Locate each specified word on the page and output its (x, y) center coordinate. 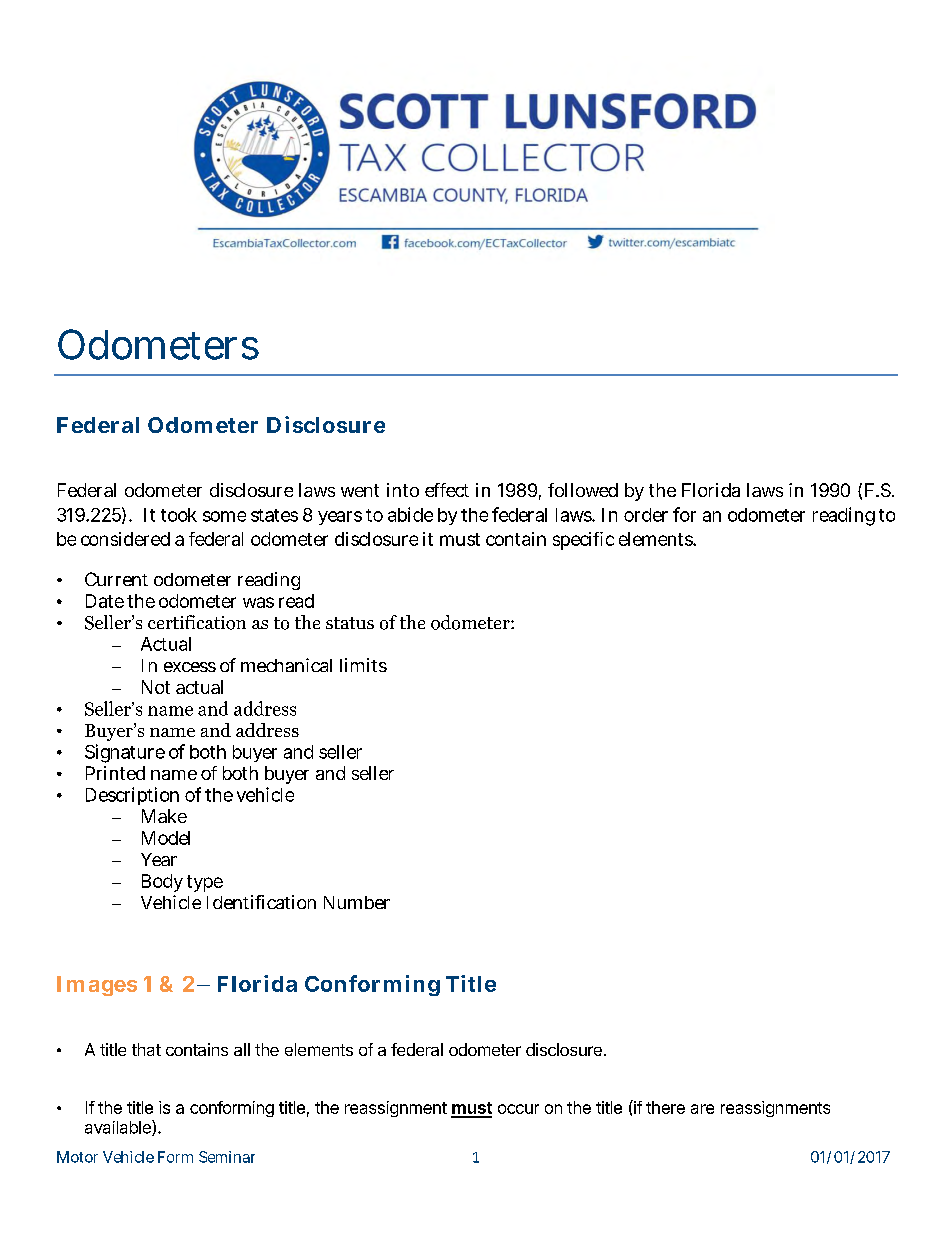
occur (518, 1109)
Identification (261, 902)
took (179, 515)
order (646, 515)
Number (357, 902)
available (119, 1128)
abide (410, 514)
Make (164, 816)
